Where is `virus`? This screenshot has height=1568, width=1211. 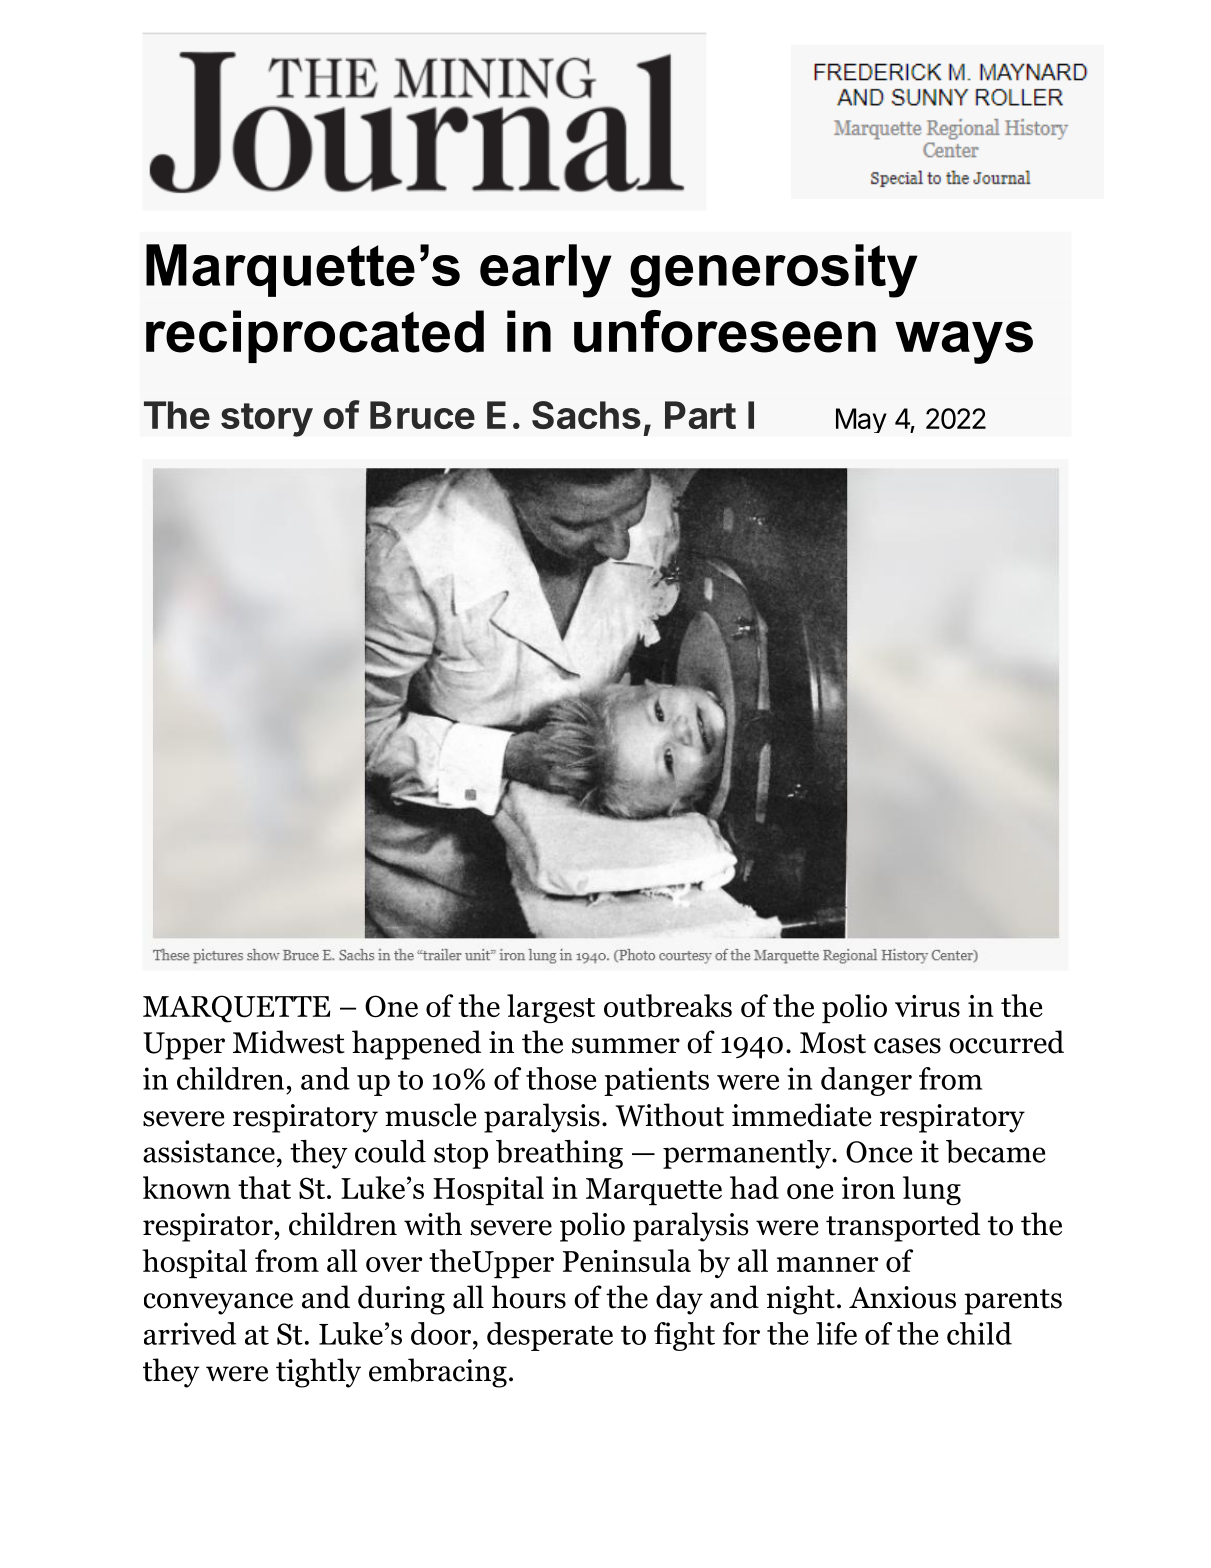
virus is located at coordinates (927, 1006).
